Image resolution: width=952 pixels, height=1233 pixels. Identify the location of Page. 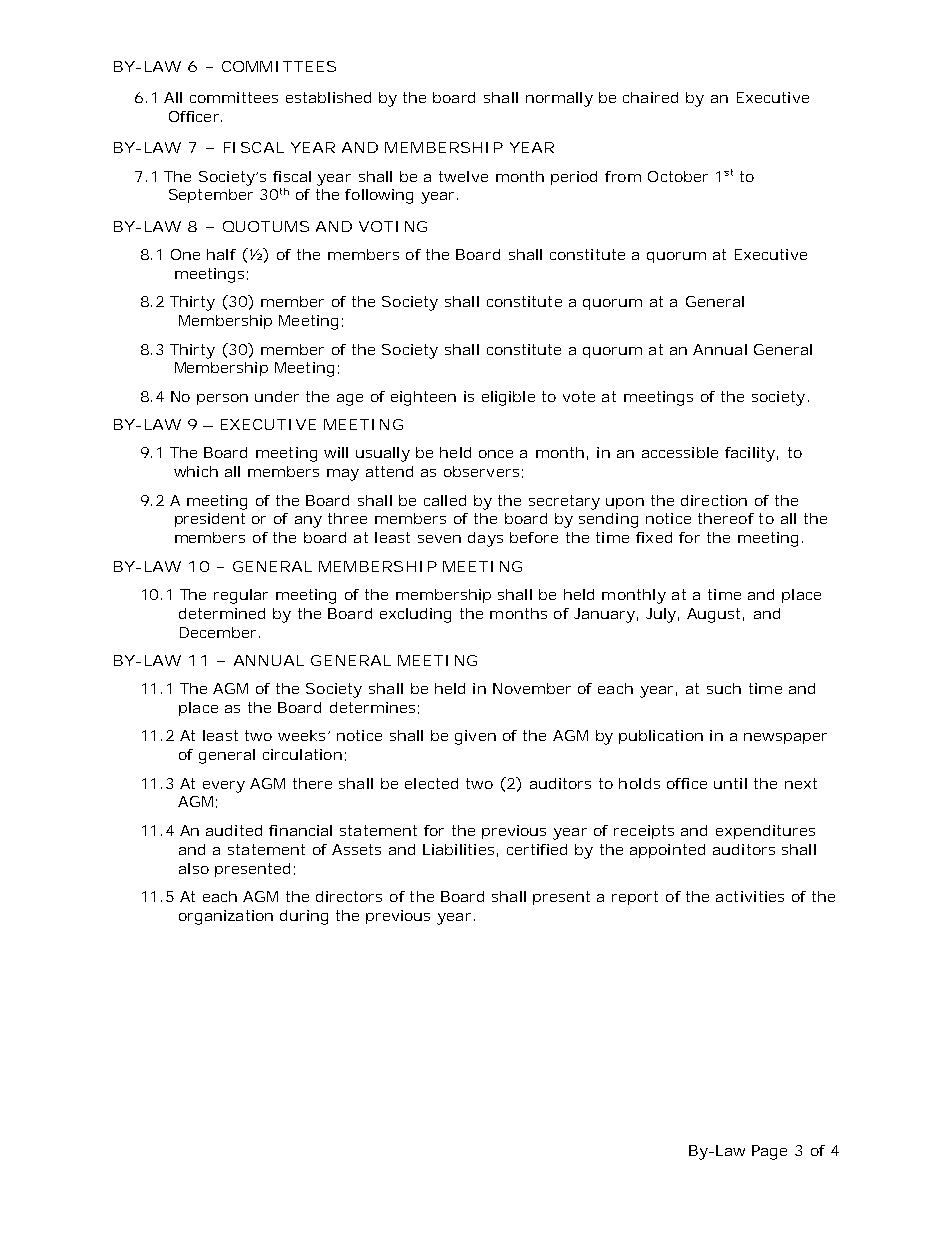
(769, 1152).
